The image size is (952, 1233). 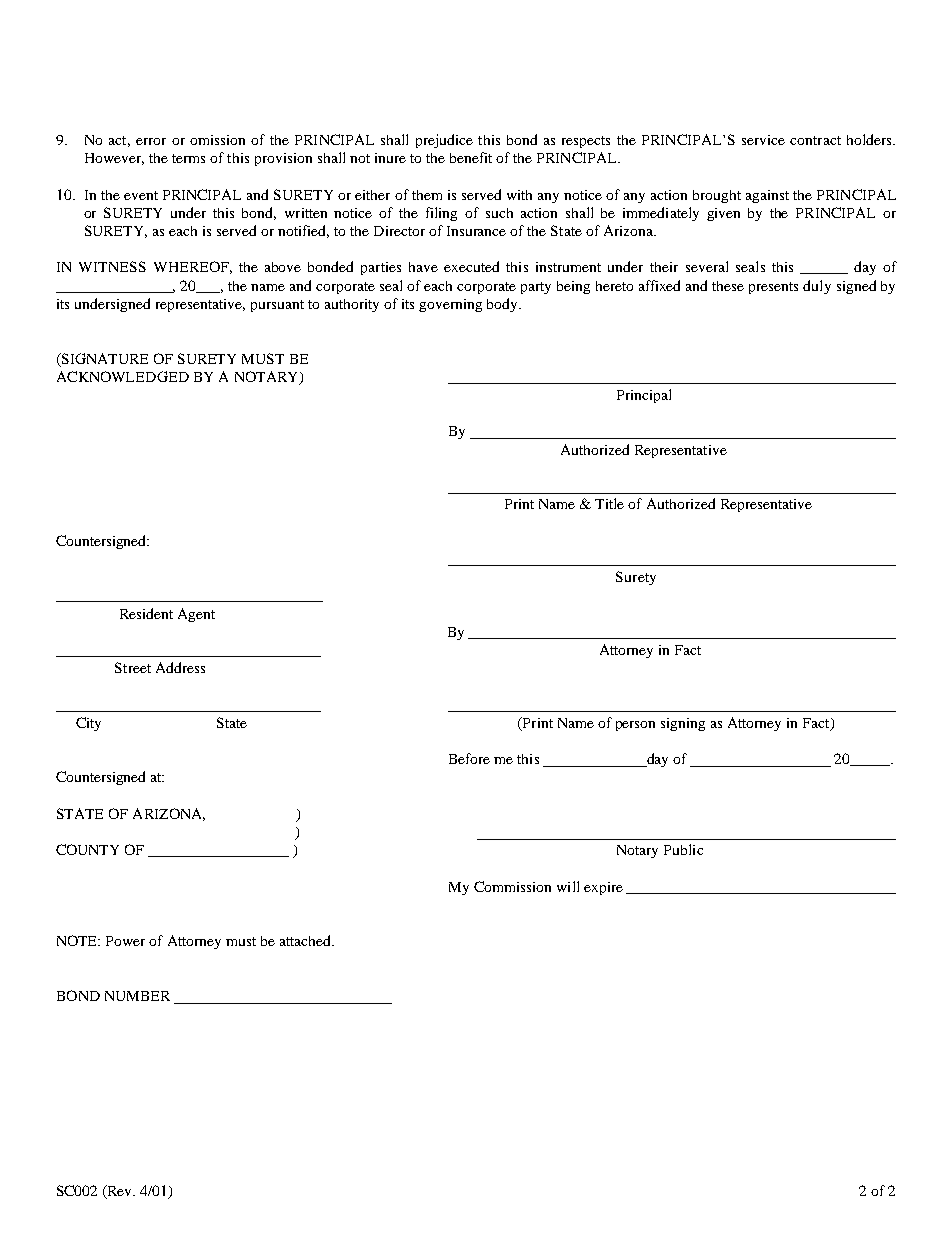 I want to click on Commission, so click(x=512, y=886).
